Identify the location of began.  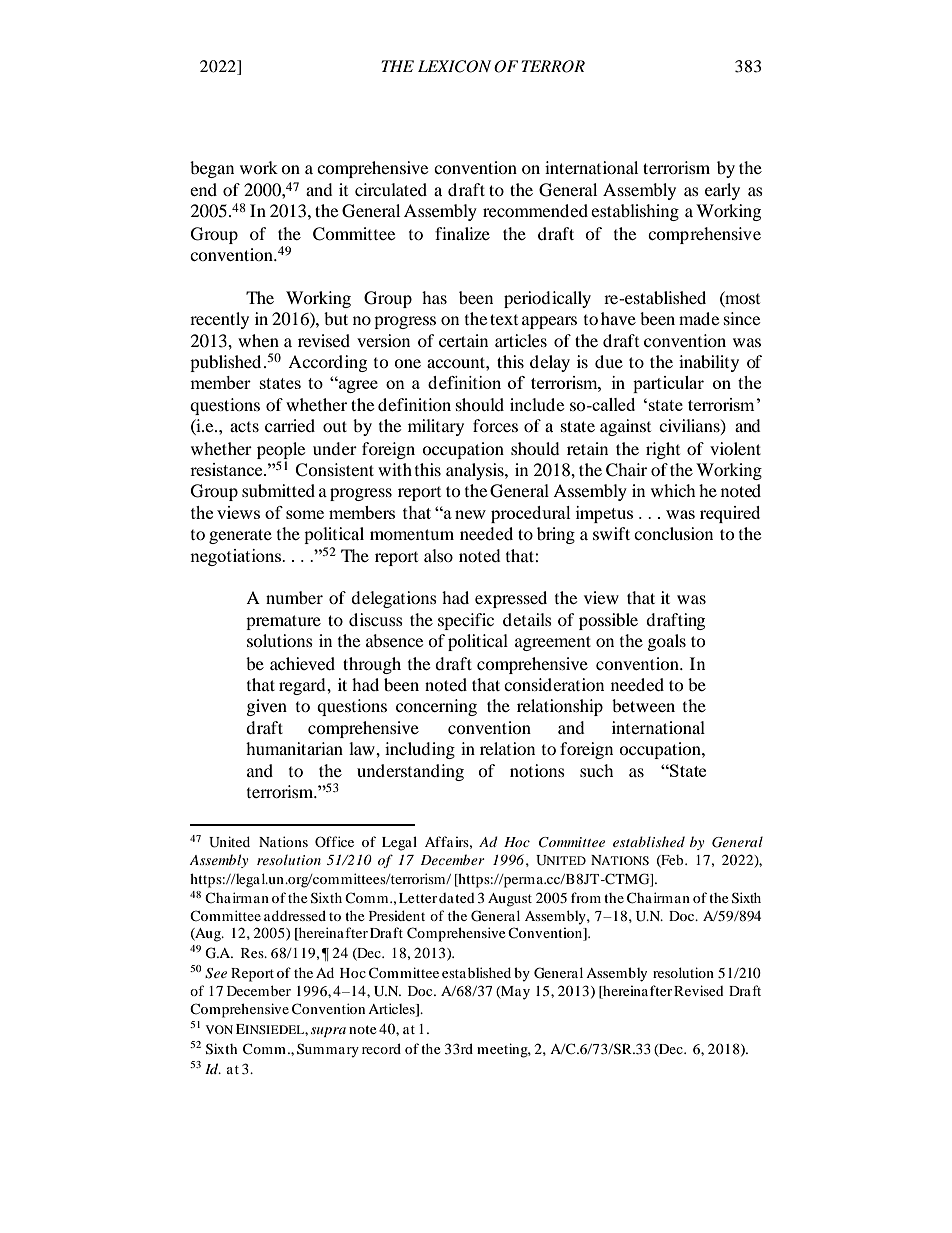
(212, 169).
